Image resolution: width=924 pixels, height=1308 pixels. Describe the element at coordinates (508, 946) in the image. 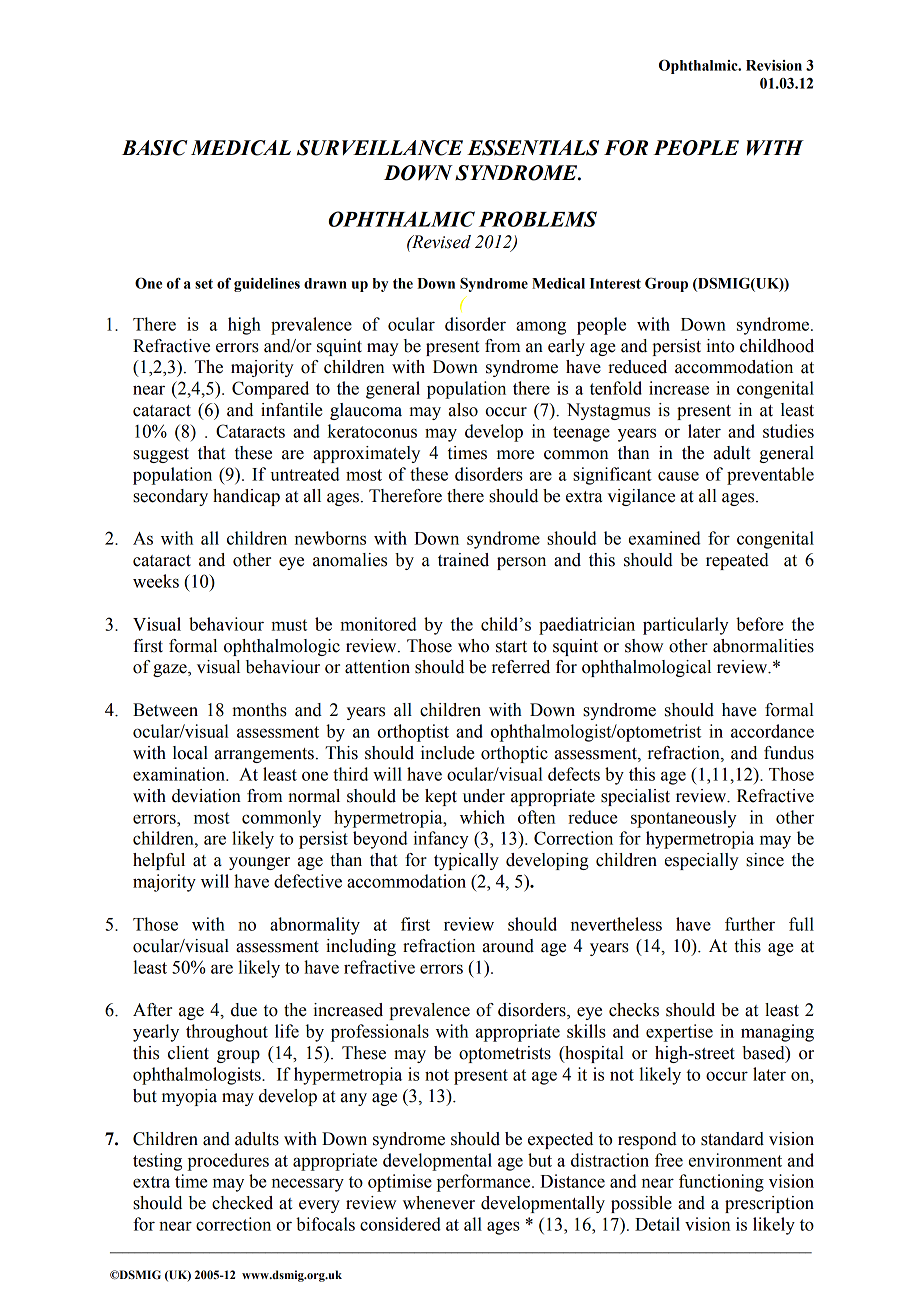

I see `around` at that location.
